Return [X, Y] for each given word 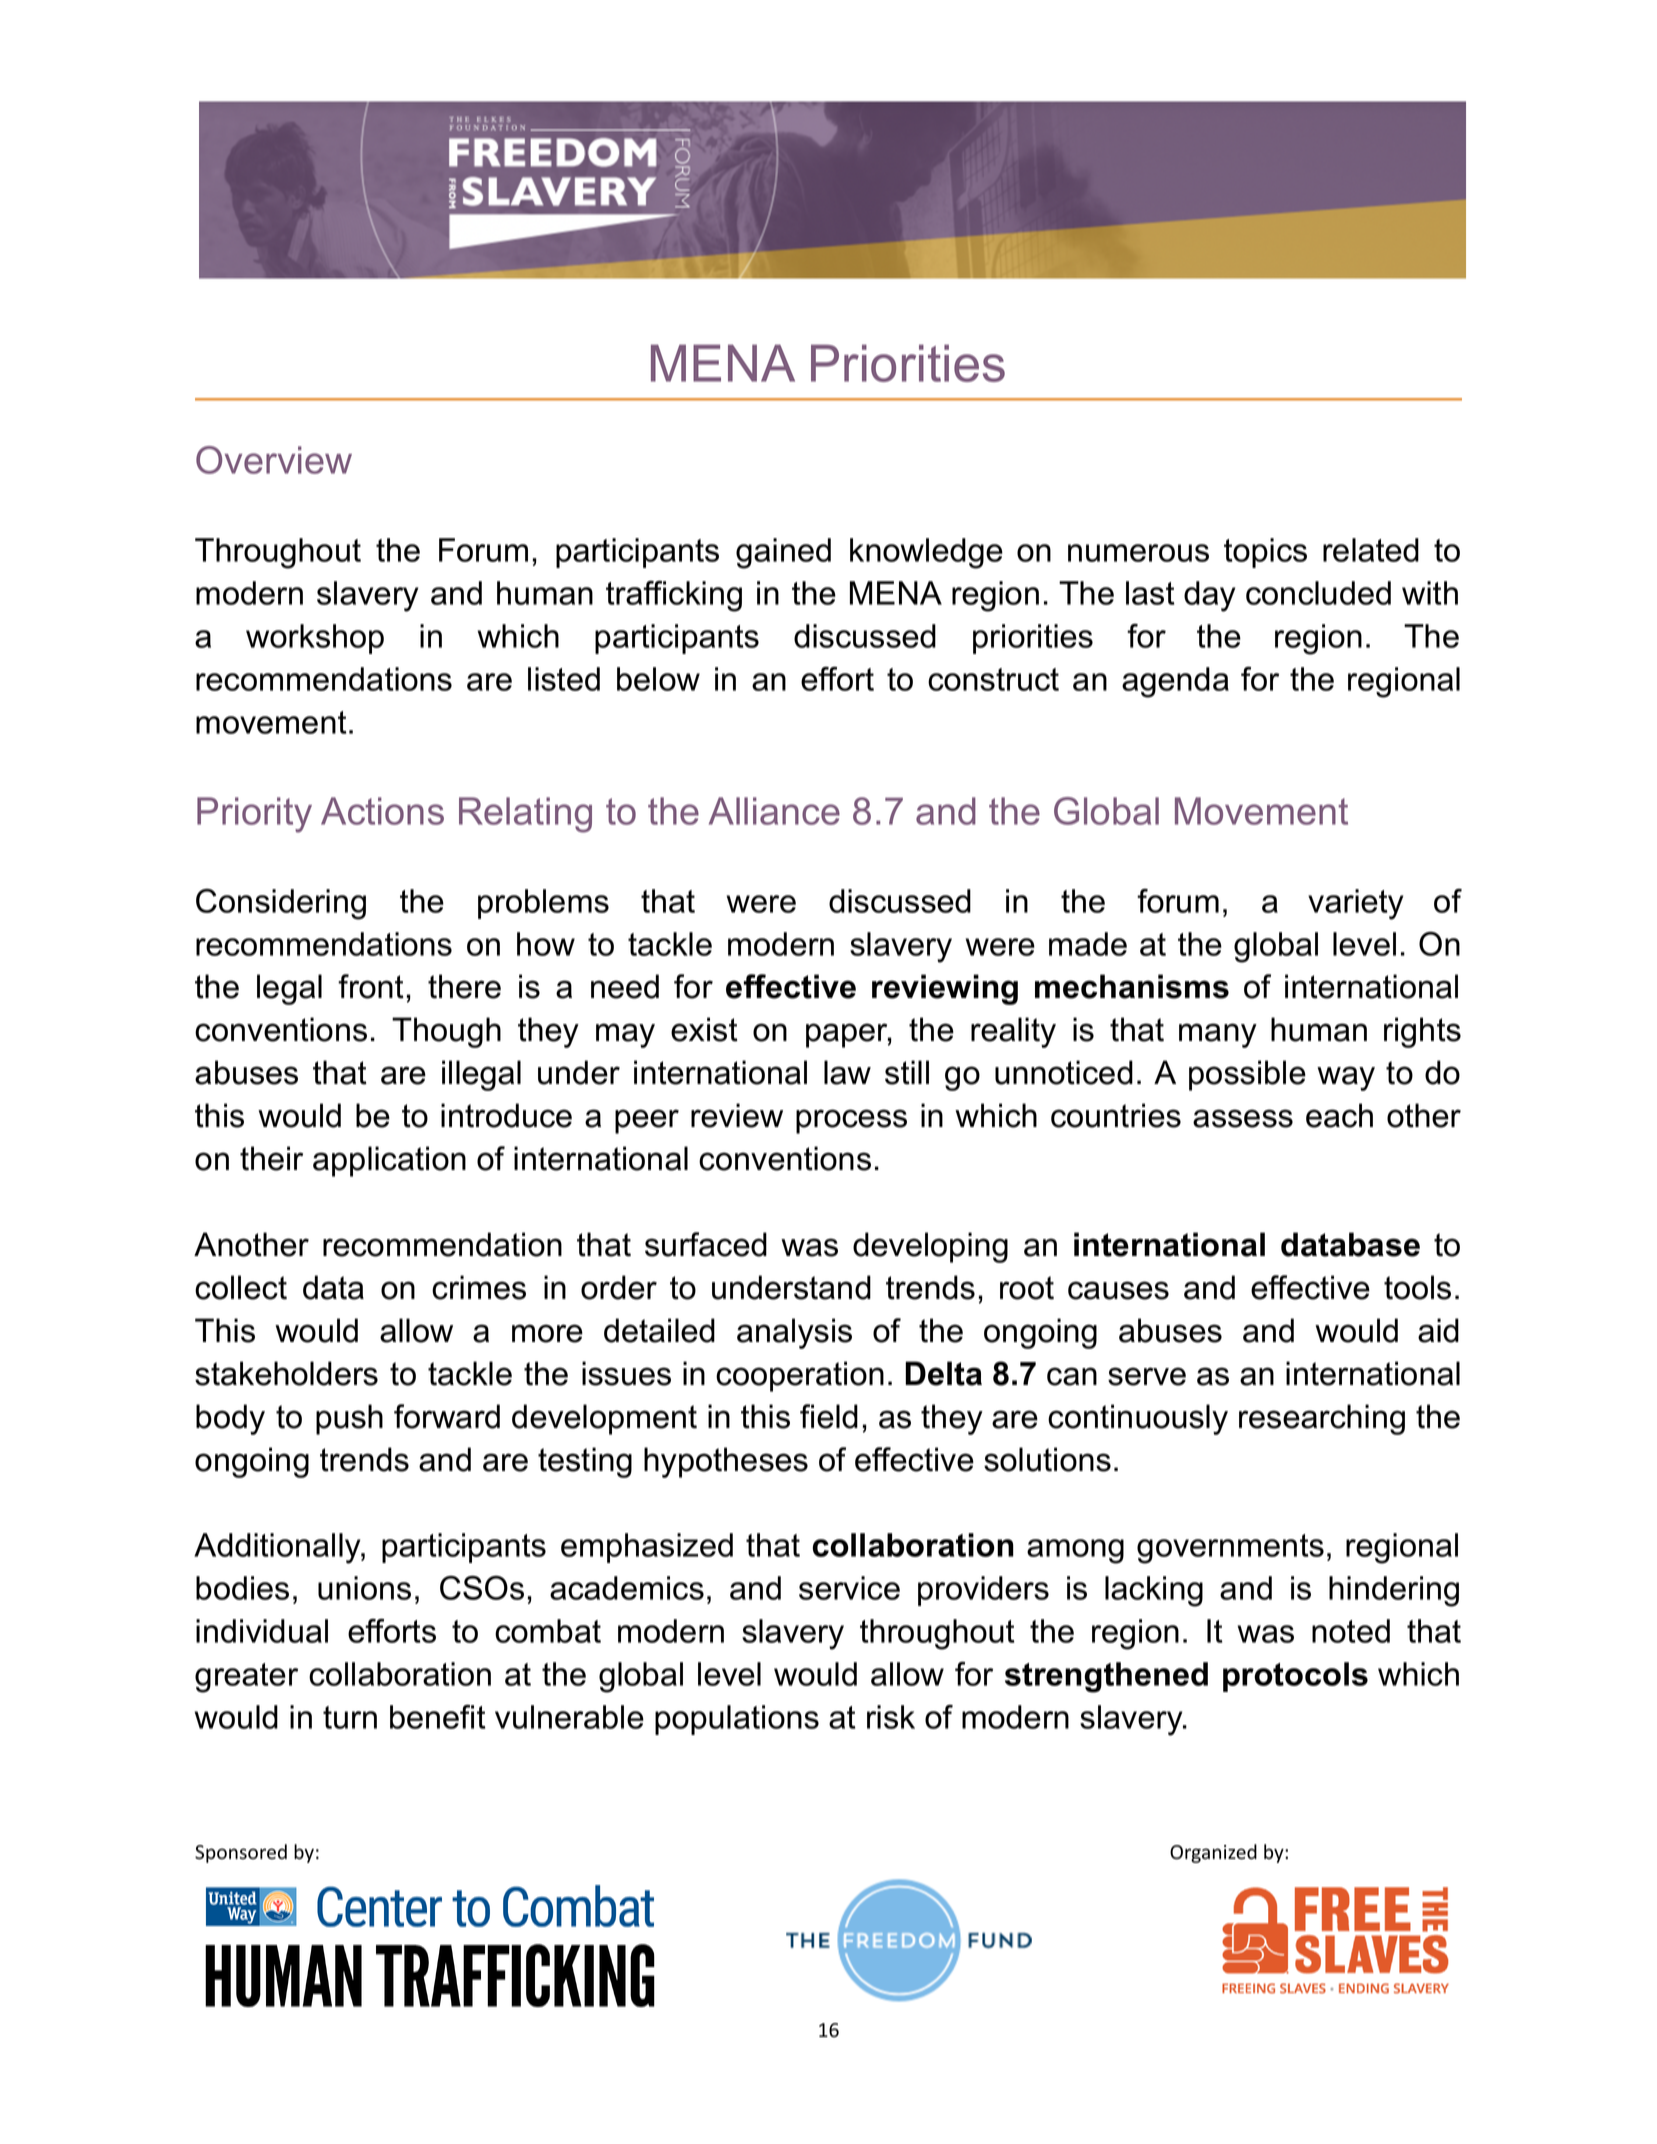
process [851, 1121]
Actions [382, 811]
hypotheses [726, 1462]
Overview [274, 460]
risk [891, 1717]
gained [783, 553]
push [349, 1419]
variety [1356, 904]
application [389, 1161]
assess [1243, 1118]
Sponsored [241, 1853]
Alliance [774, 811]
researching [1322, 1419]
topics [1265, 553]
